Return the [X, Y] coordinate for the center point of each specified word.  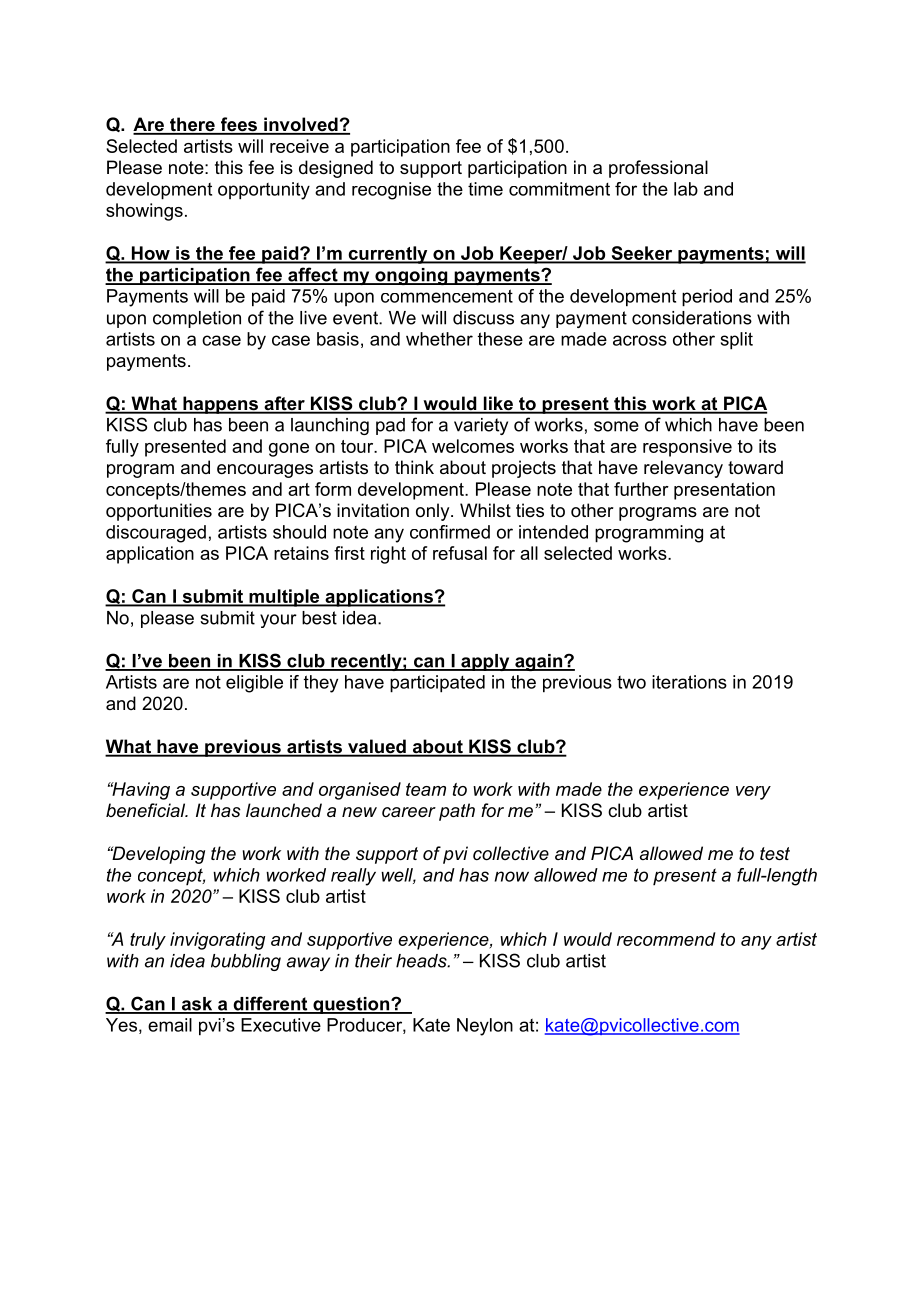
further [641, 489]
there [192, 125]
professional [658, 169]
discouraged [156, 534]
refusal [460, 553]
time [485, 189]
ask [197, 1005]
